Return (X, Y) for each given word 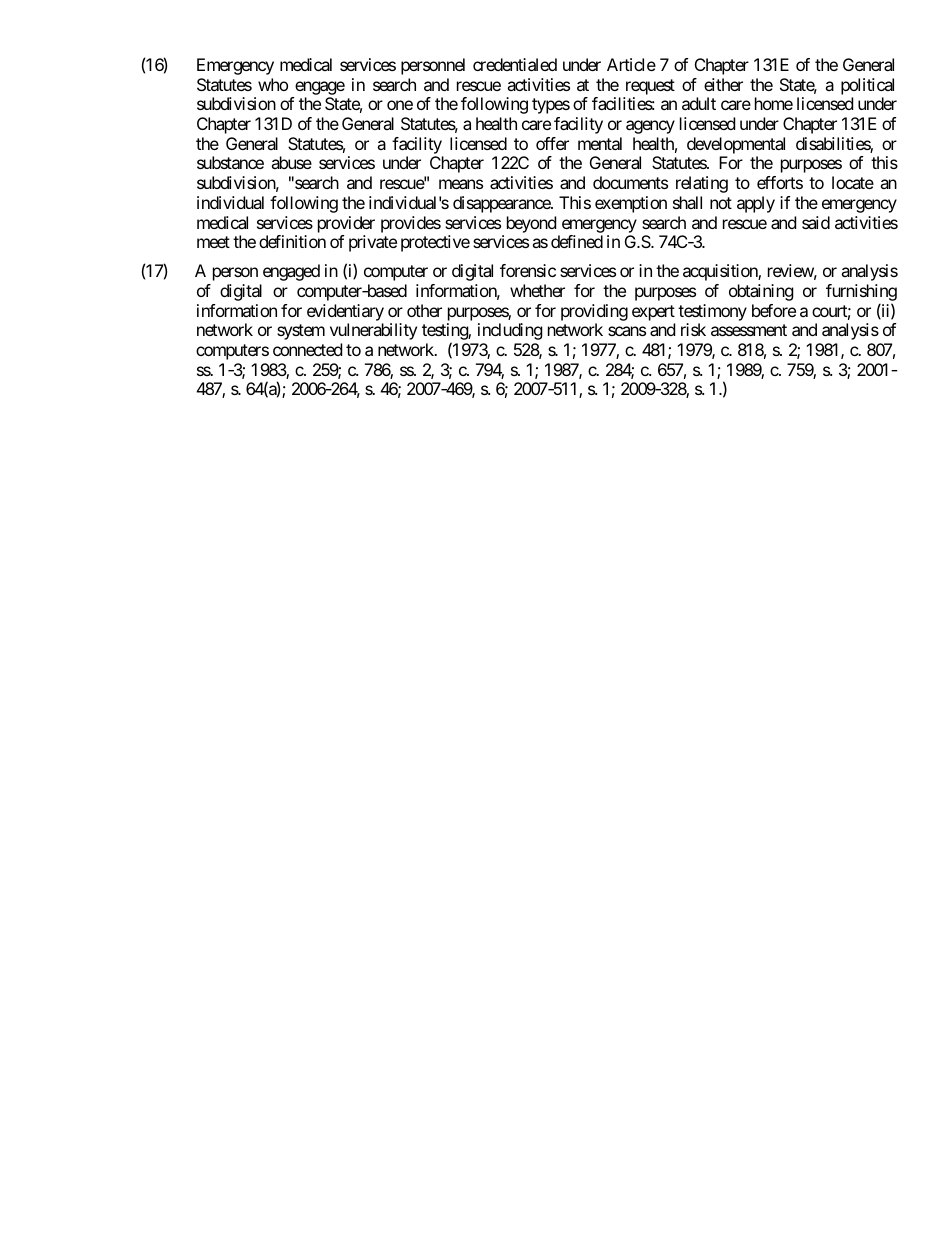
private (373, 243)
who (273, 84)
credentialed (515, 64)
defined (577, 241)
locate (853, 182)
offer (552, 143)
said (816, 222)
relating (702, 184)
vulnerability (373, 331)
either (723, 84)
